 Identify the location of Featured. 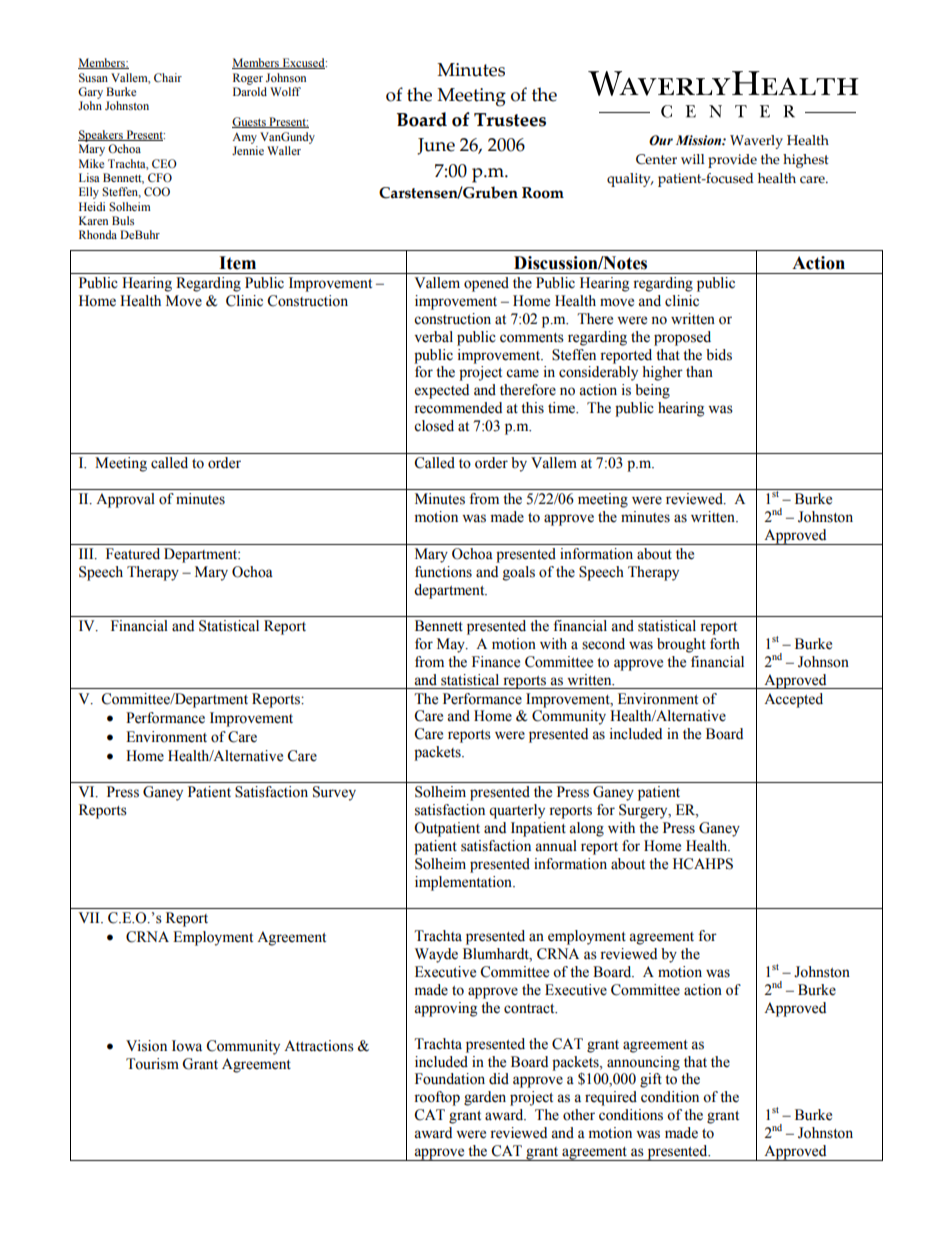
(133, 554).
